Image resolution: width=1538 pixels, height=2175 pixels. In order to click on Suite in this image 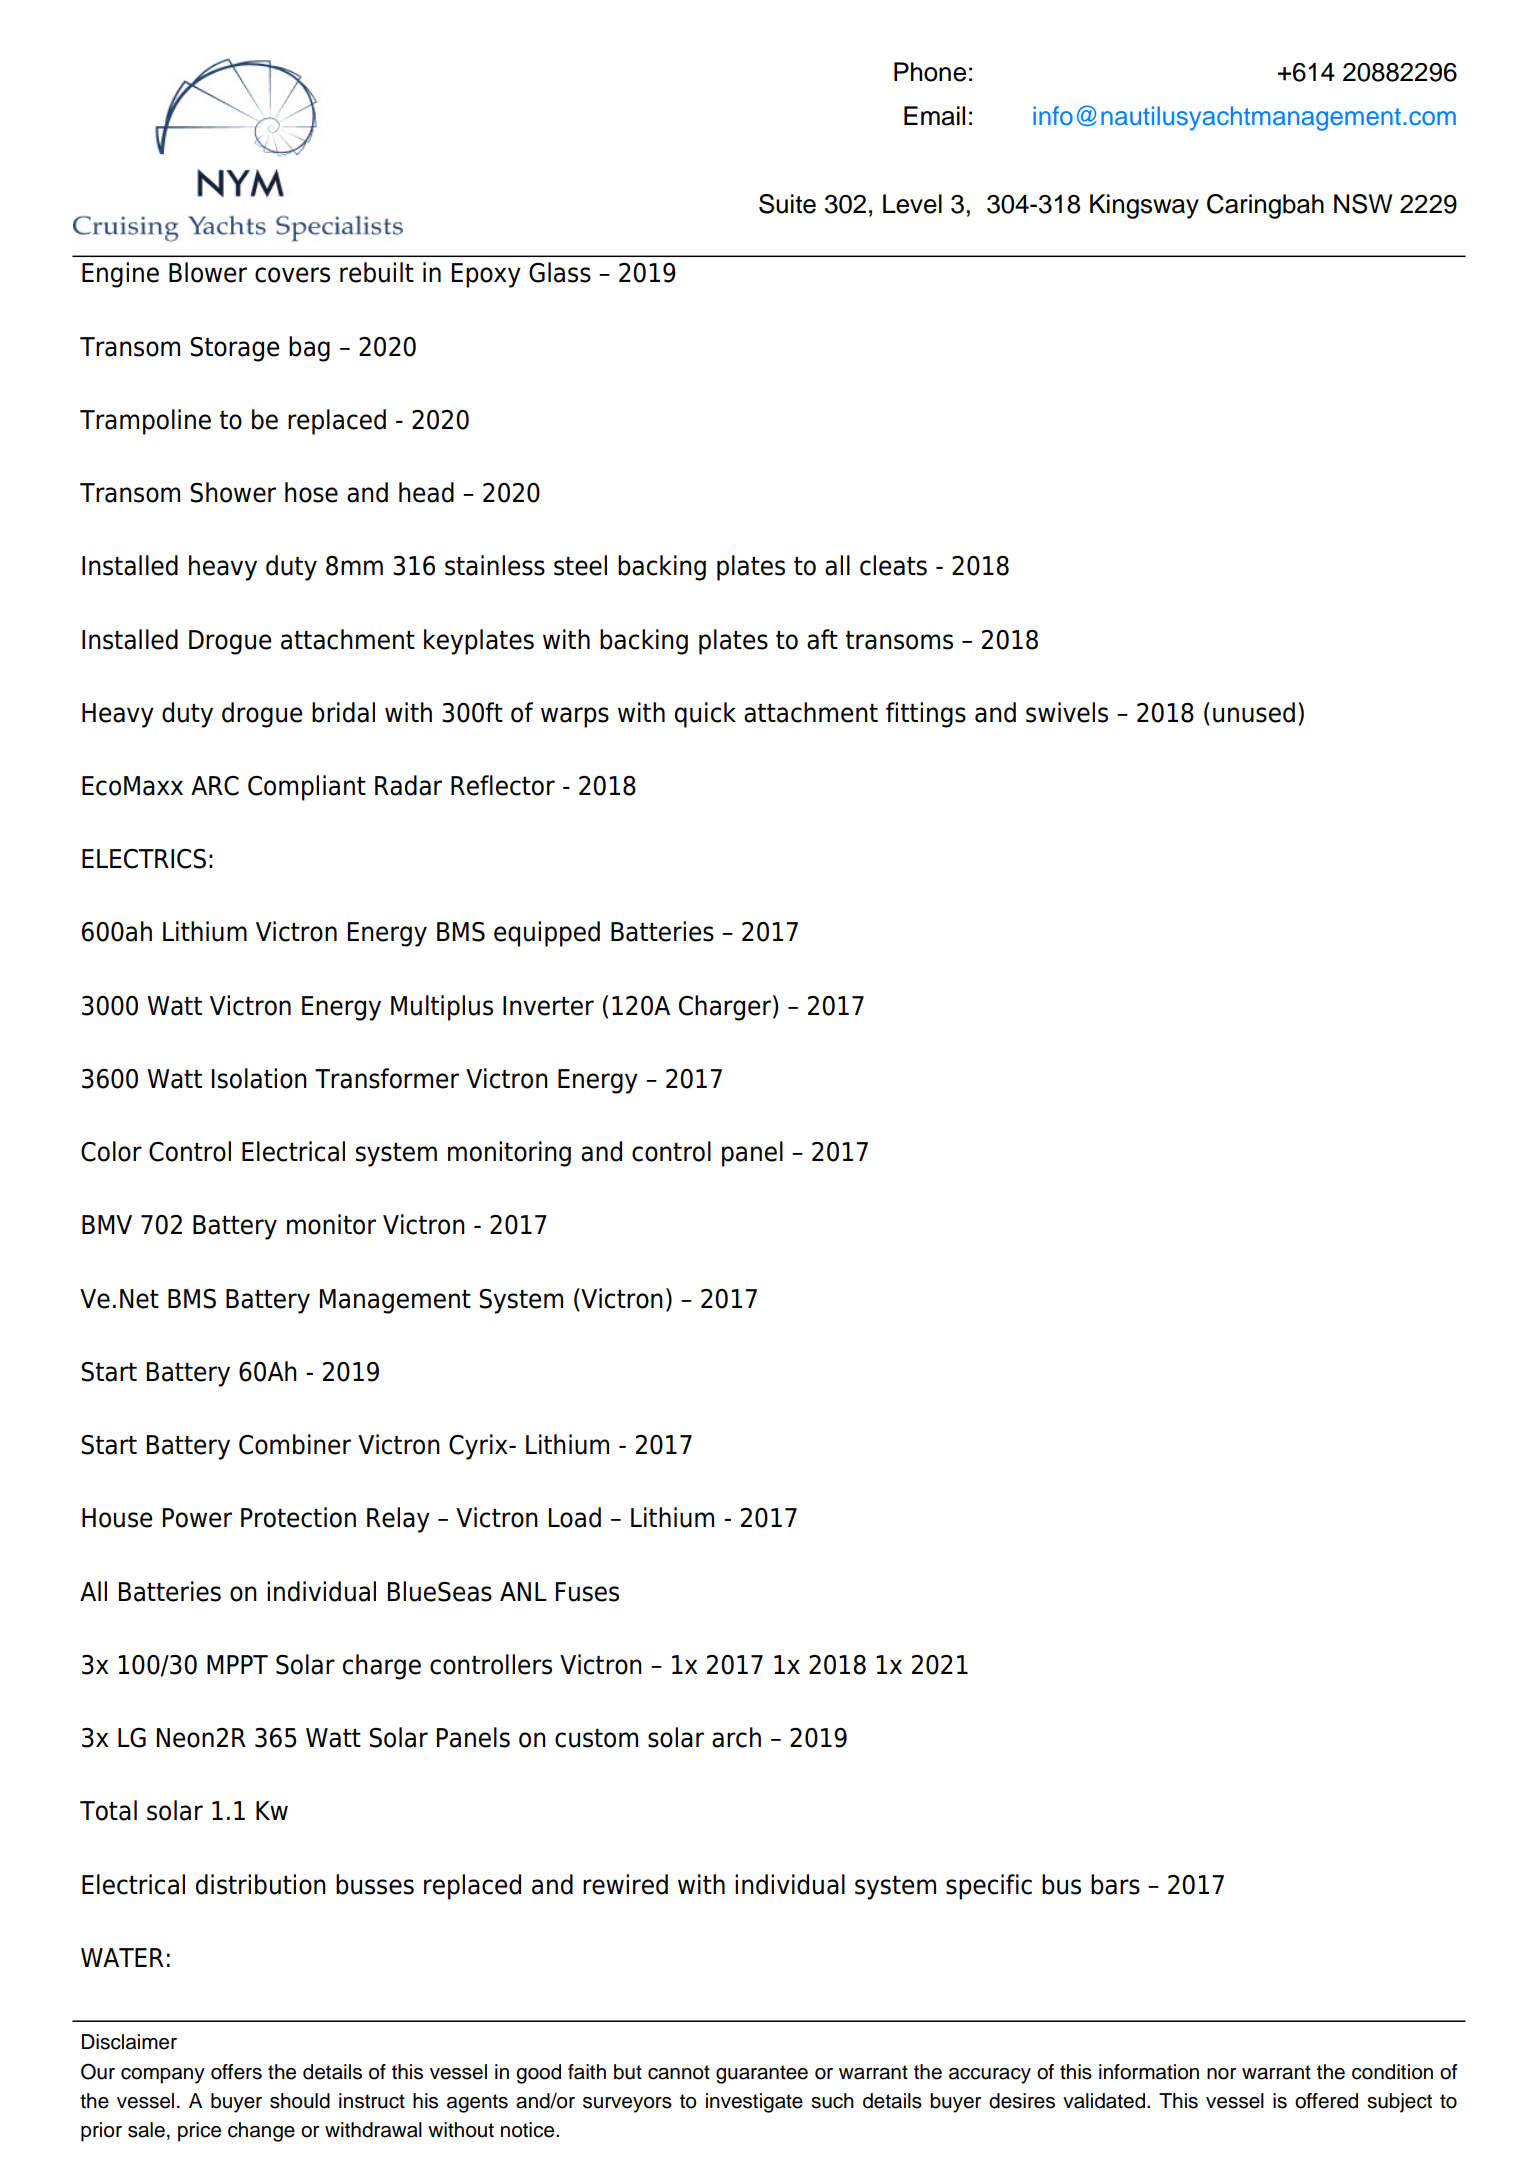, I will do `click(787, 204)`.
